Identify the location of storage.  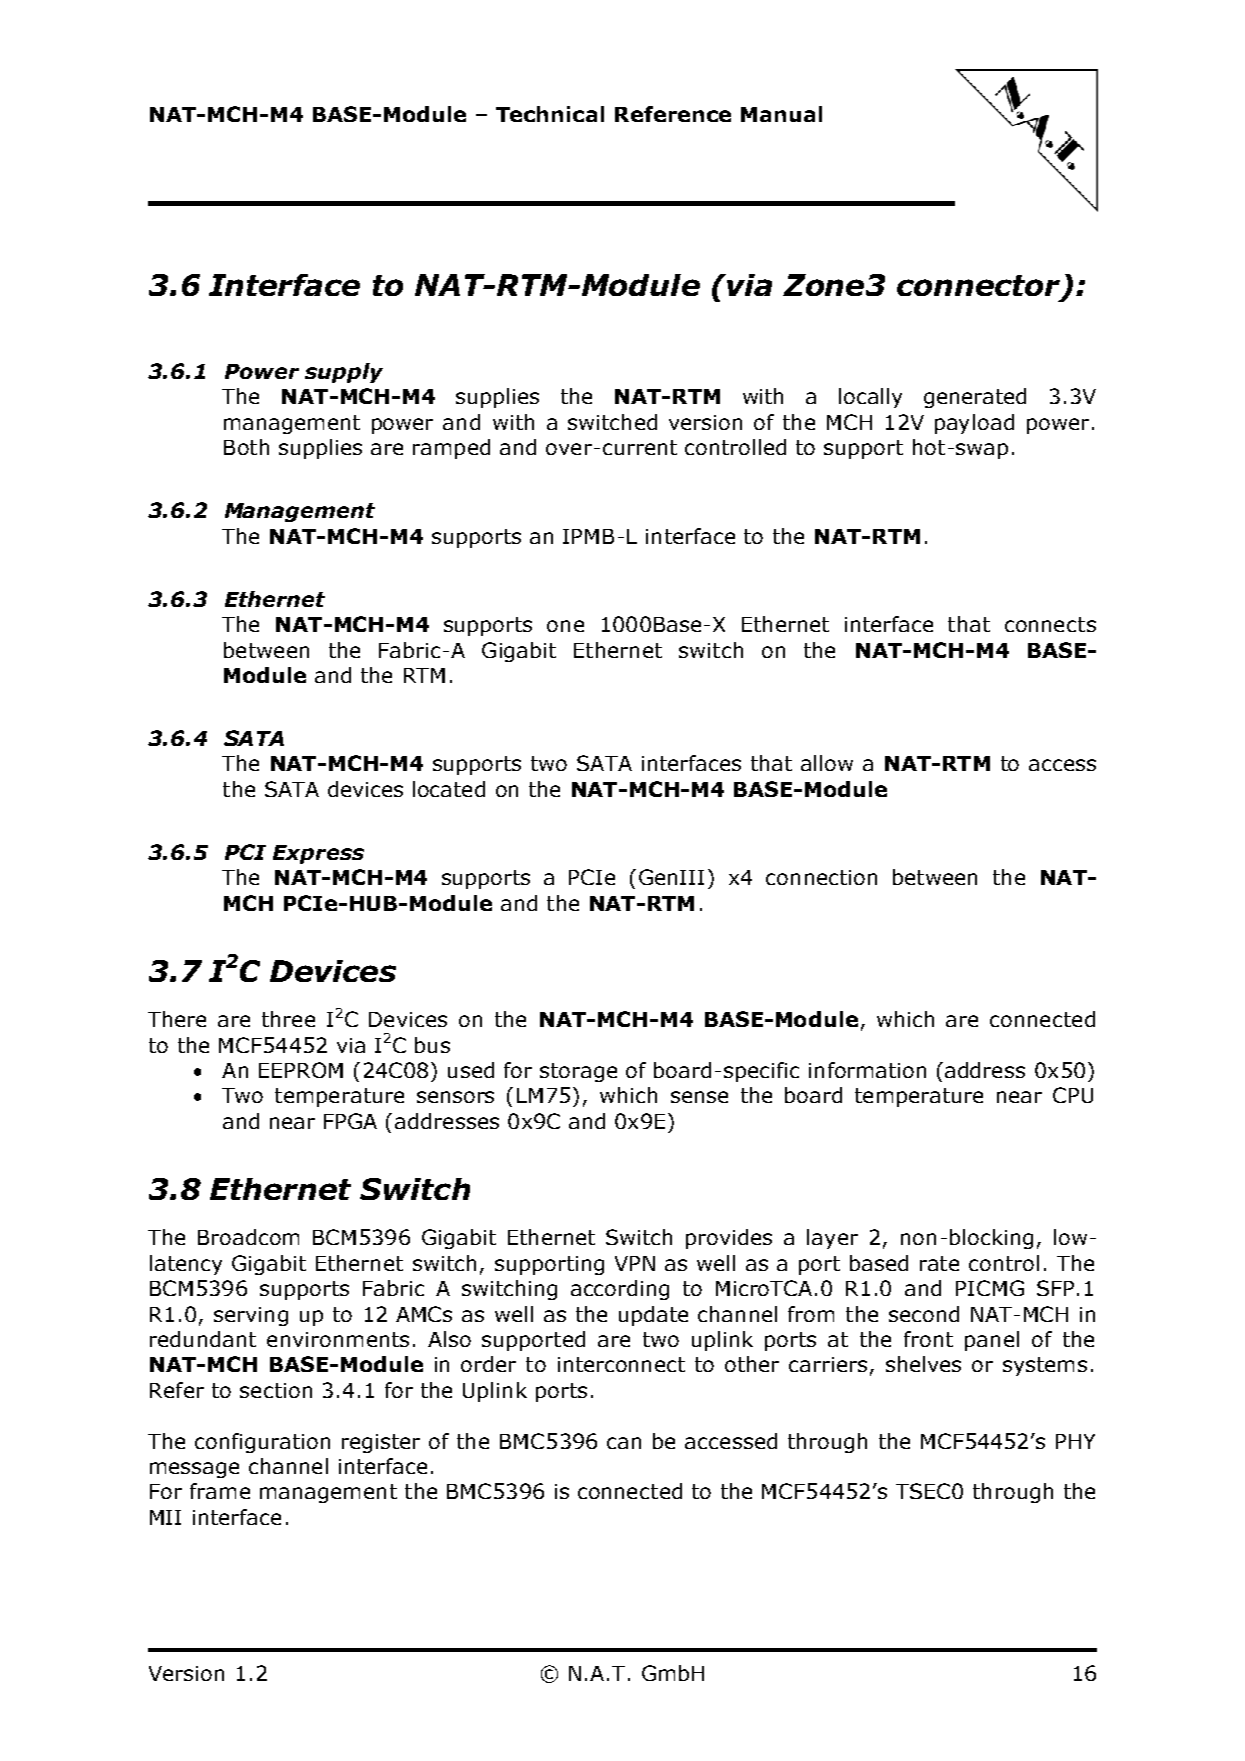
(578, 1072).
